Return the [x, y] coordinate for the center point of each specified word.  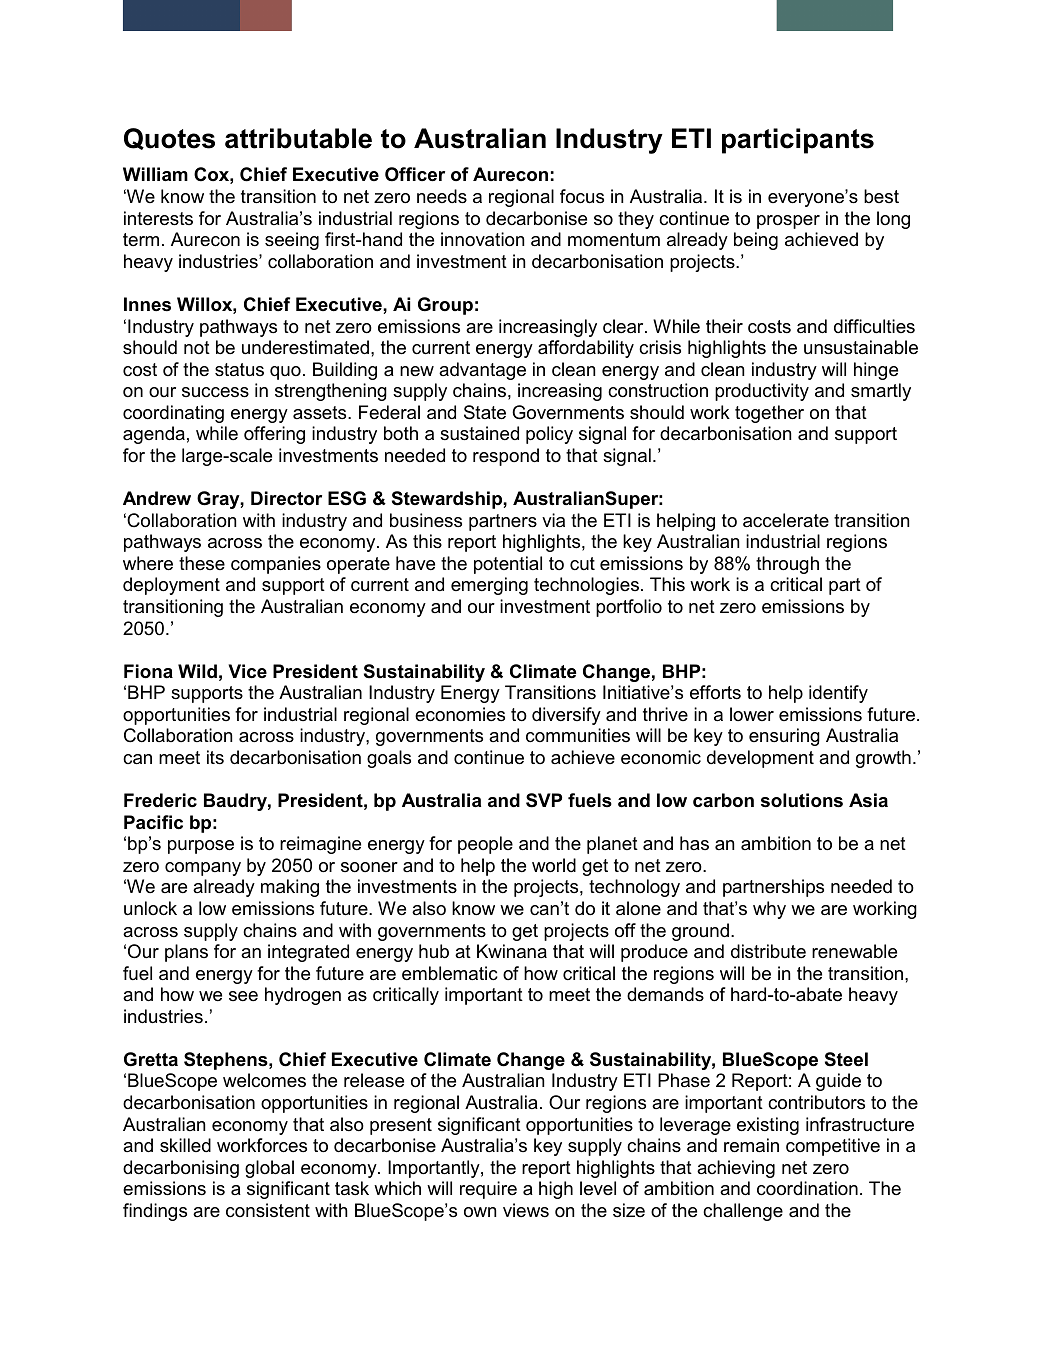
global [269, 1169]
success [215, 392]
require [488, 1190]
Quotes [169, 139]
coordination [807, 1188]
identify [838, 694]
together [769, 414]
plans [186, 953]
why [769, 910]
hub [434, 951]
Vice [247, 671]
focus [582, 196]
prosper [788, 222]
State [485, 412]
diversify [566, 716]
